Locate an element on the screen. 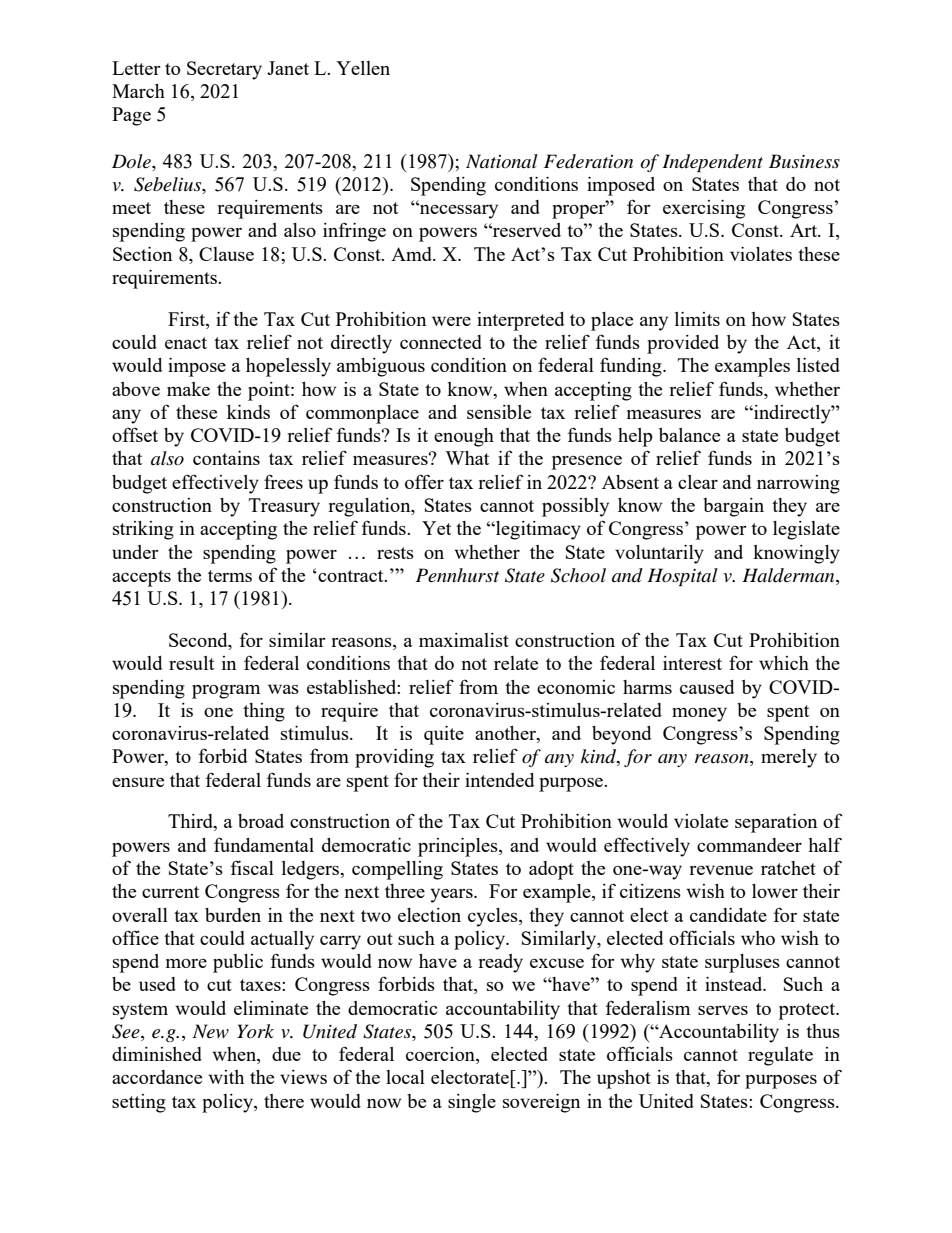 The image size is (952, 1233). with is located at coordinates (226, 1077).
